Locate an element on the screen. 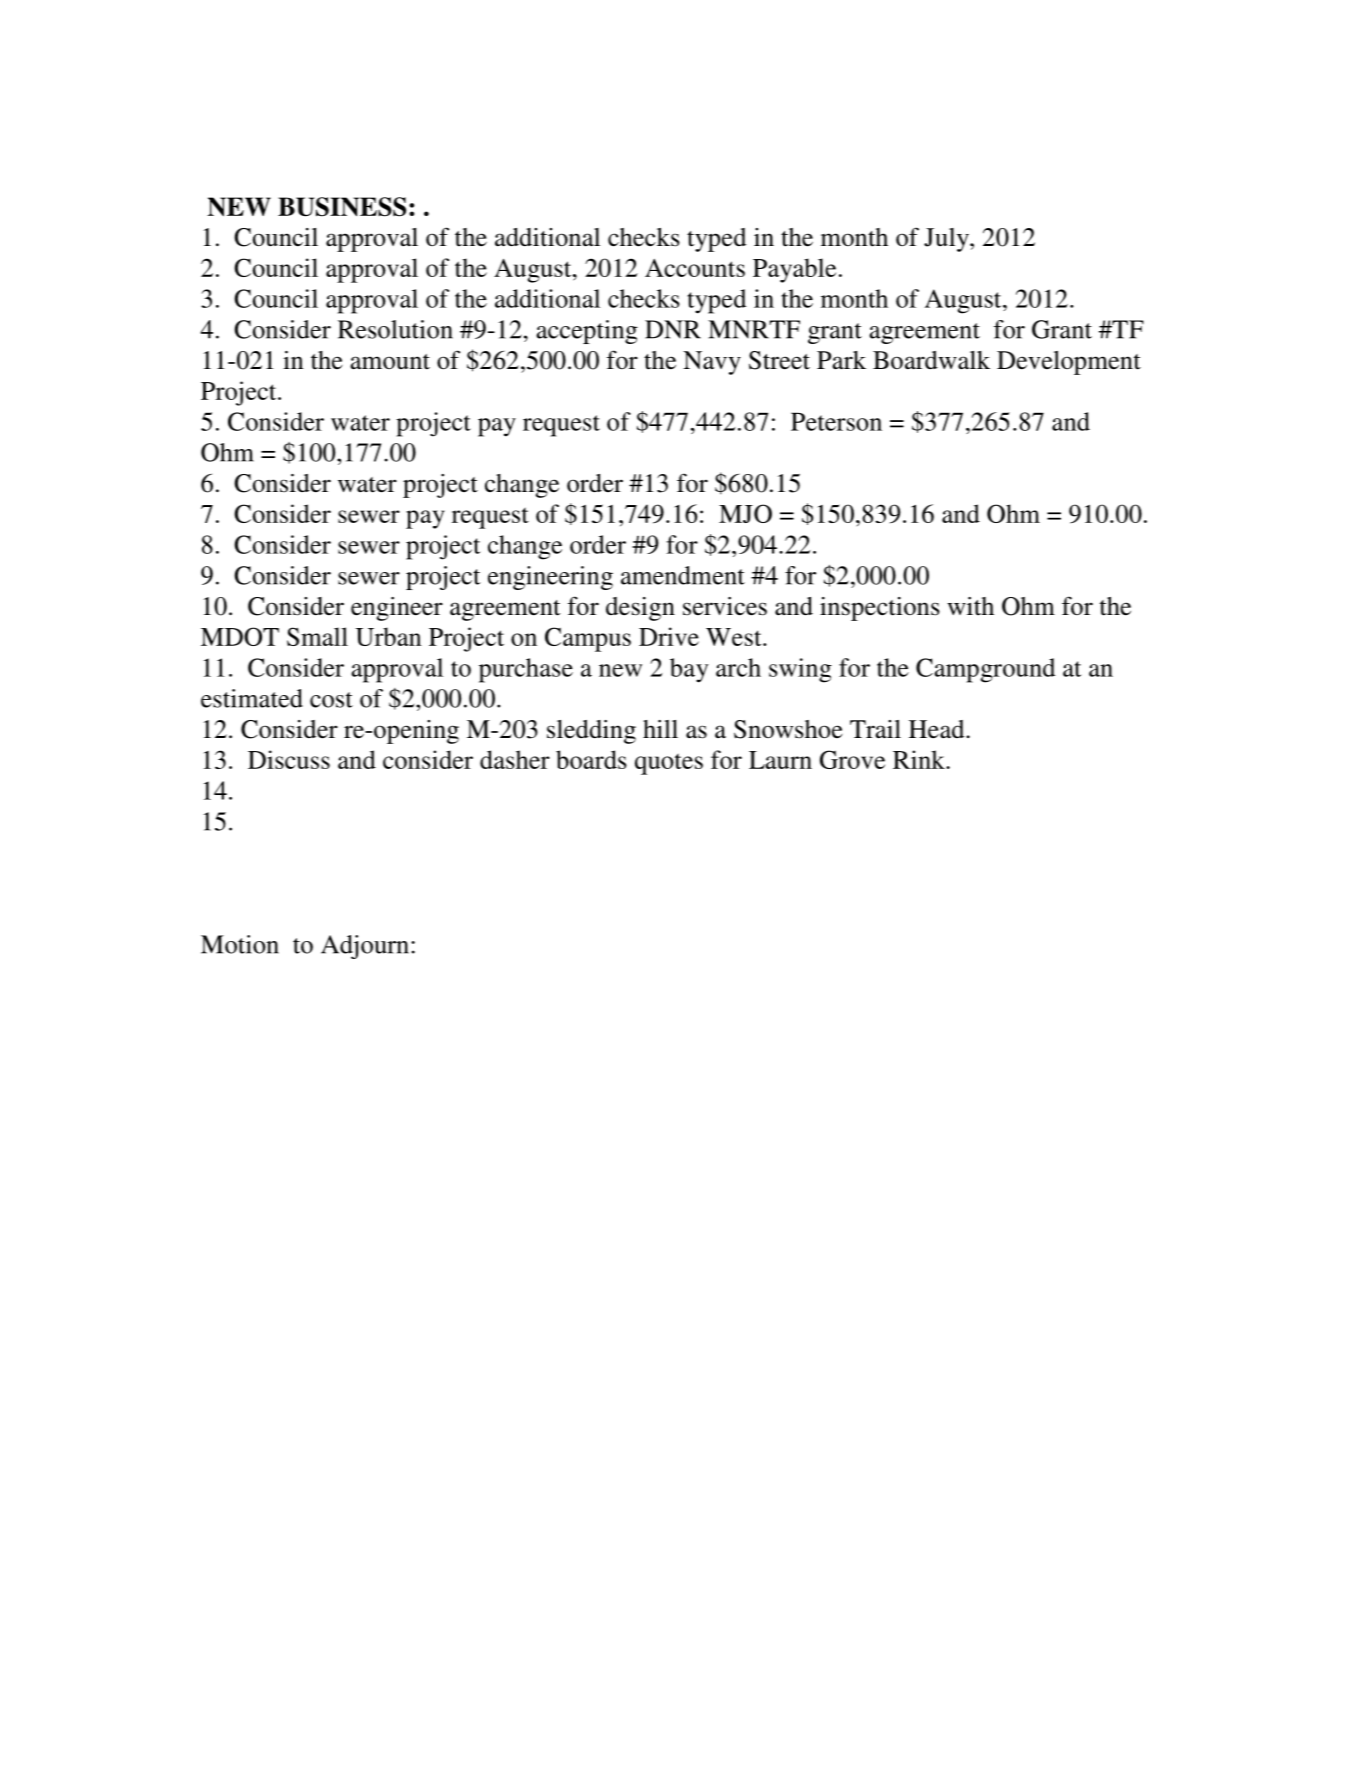 The width and height of the screenshot is (1364, 1765). BUSINESS is located at coordinates (342, 207).
